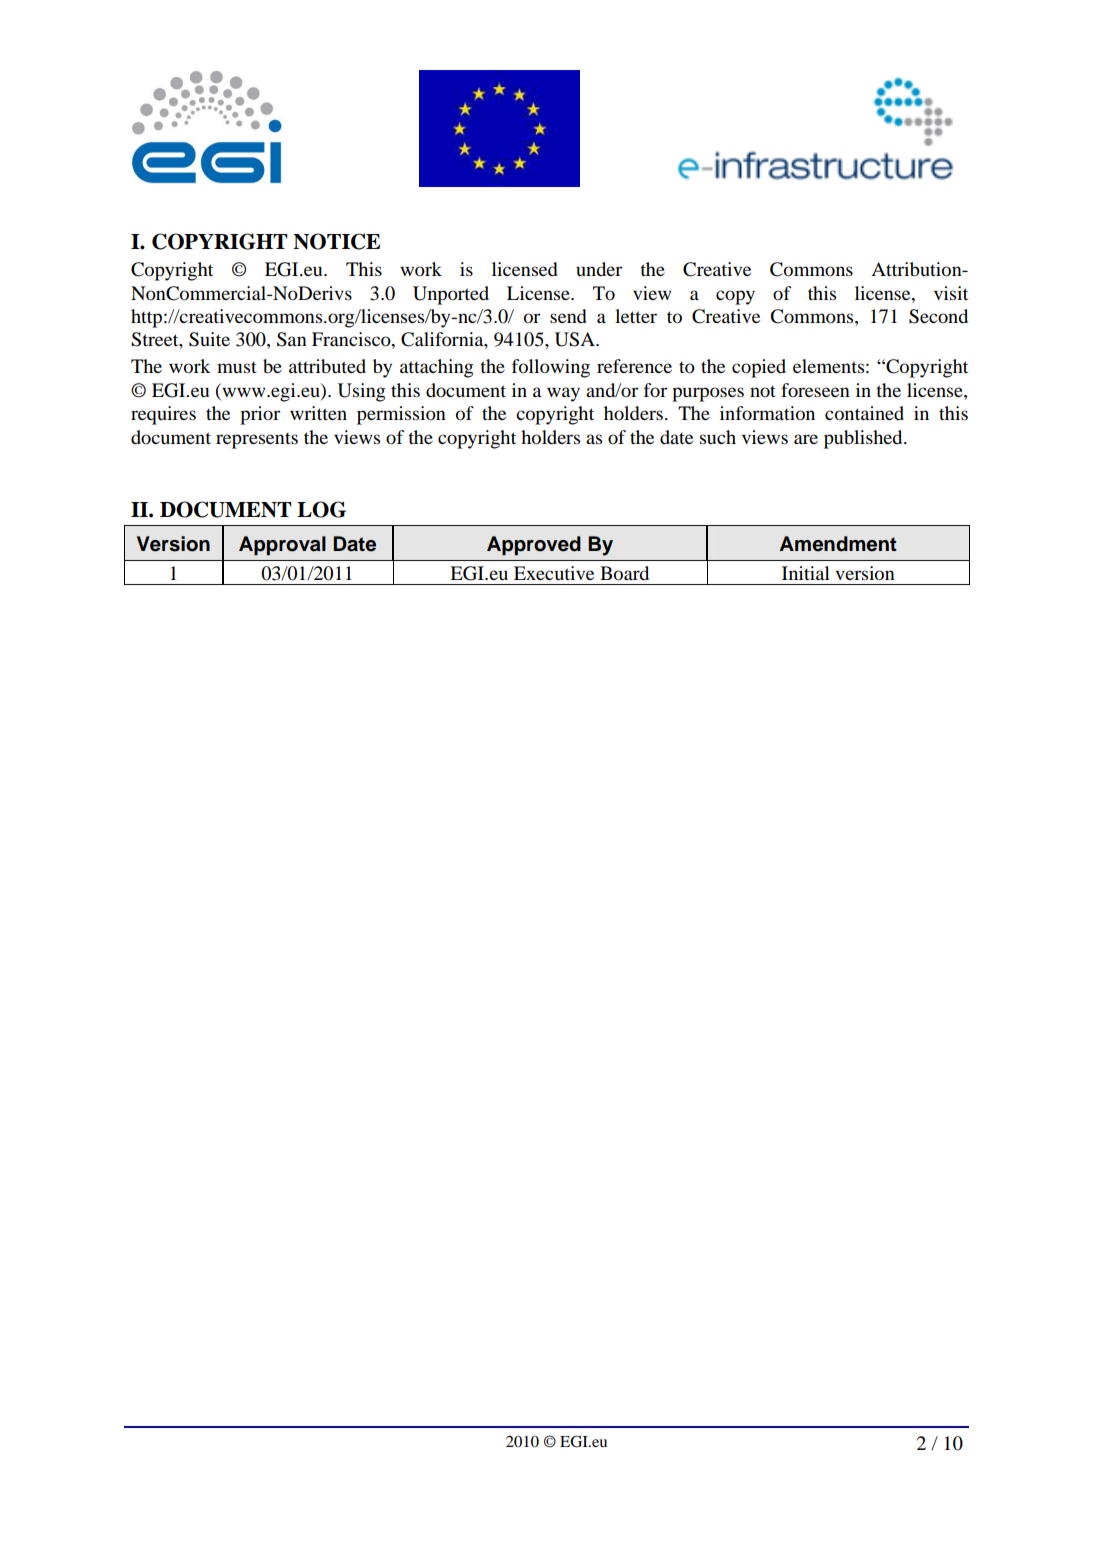 This page has width=1100, height=1556. What do you see at coordinates (951, 293) in the page?
I see `visit` at bounding box center [951, 293].
